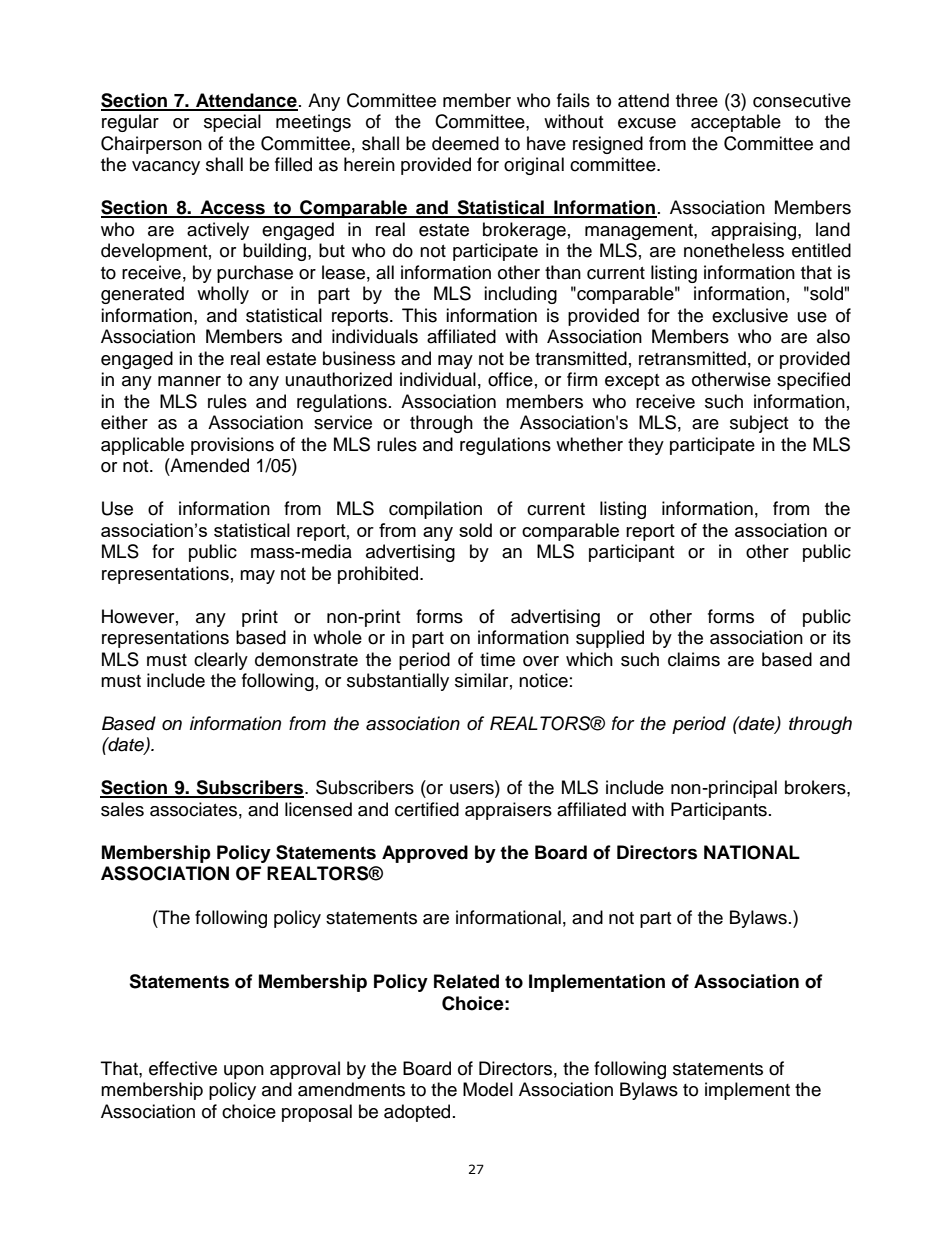 Image resolution: width=952 pixels, height=1233 pixels. What do you see at coordinates (465, 143) in the document?
I see `deemed` at bounding box center [465, 143].
